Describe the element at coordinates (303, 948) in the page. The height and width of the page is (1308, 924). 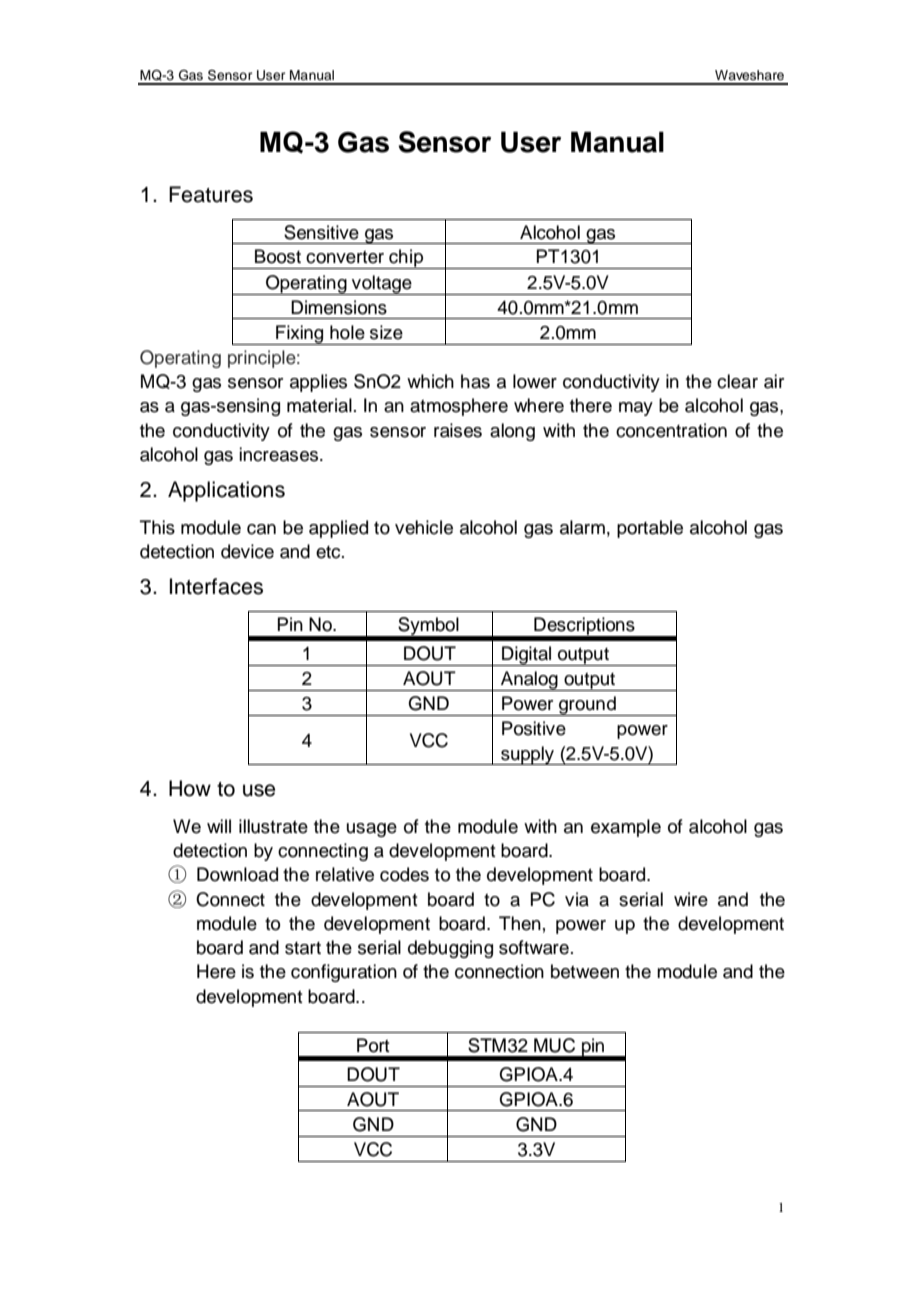
I see `start` at that location.
